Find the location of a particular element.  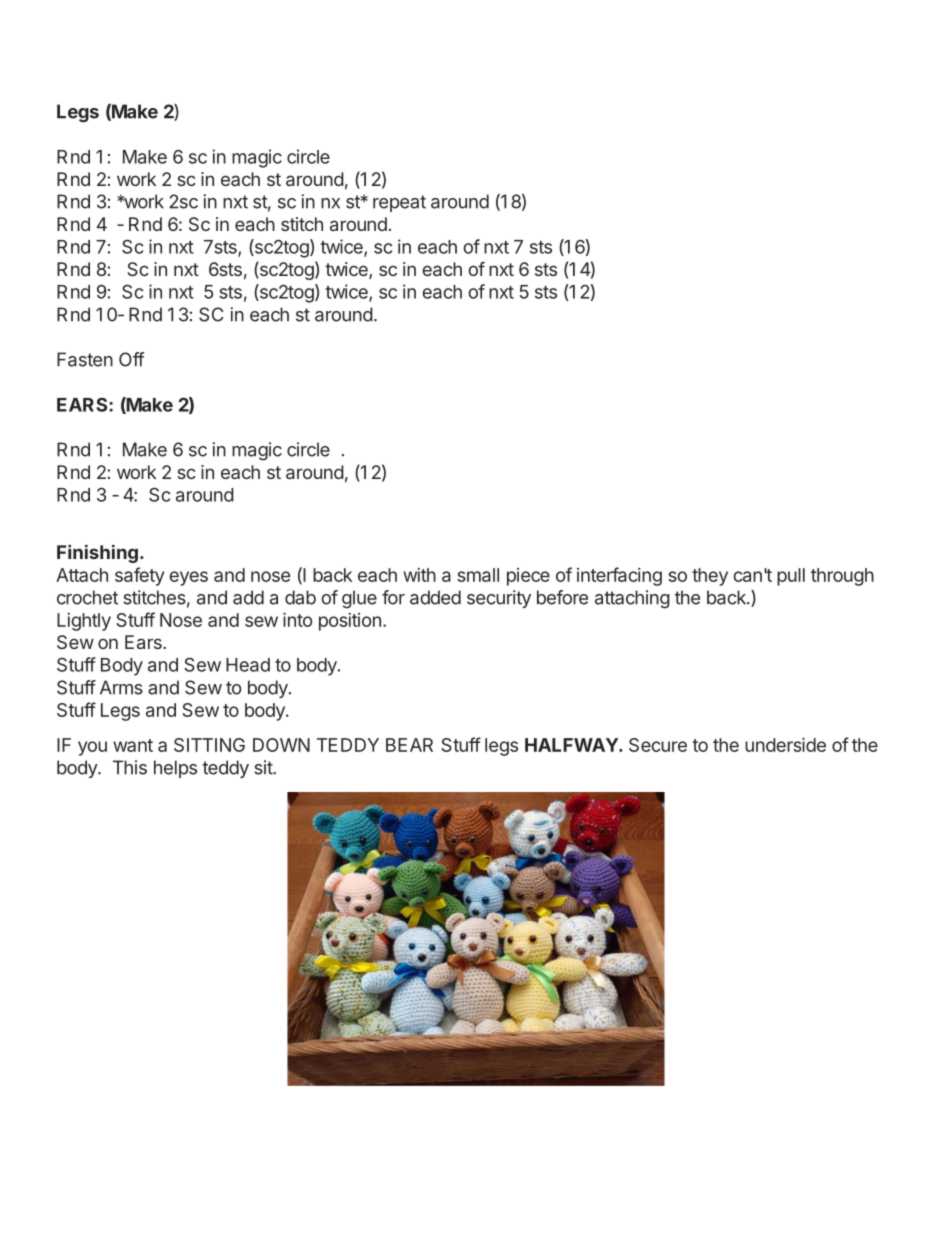

Finishing is located at coordinates (97, 553).
